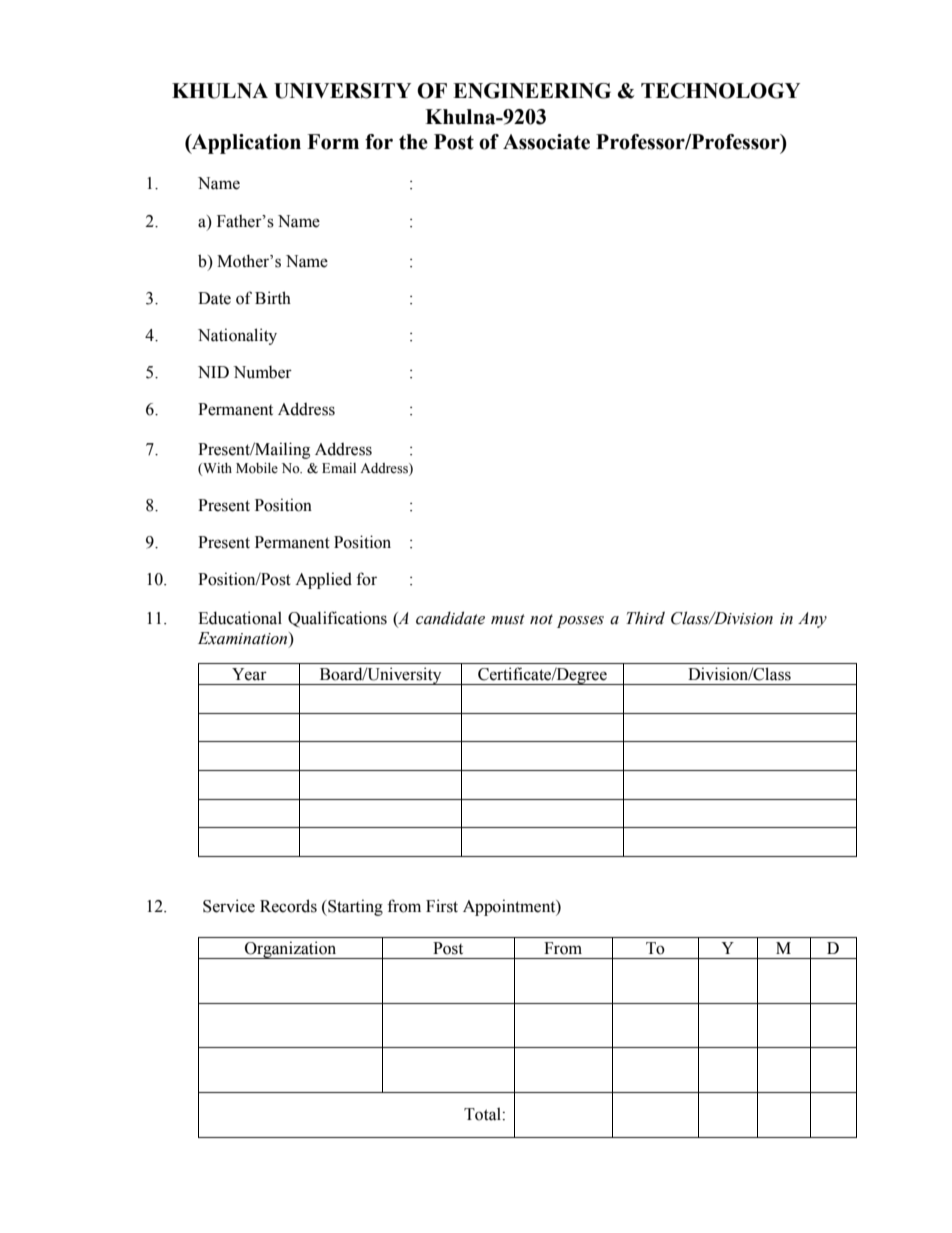 The image size is (952, 1233). What do you see at coordinates (508, 619) in the screenshot?
I see `must` at bounding box center [508, 619].
